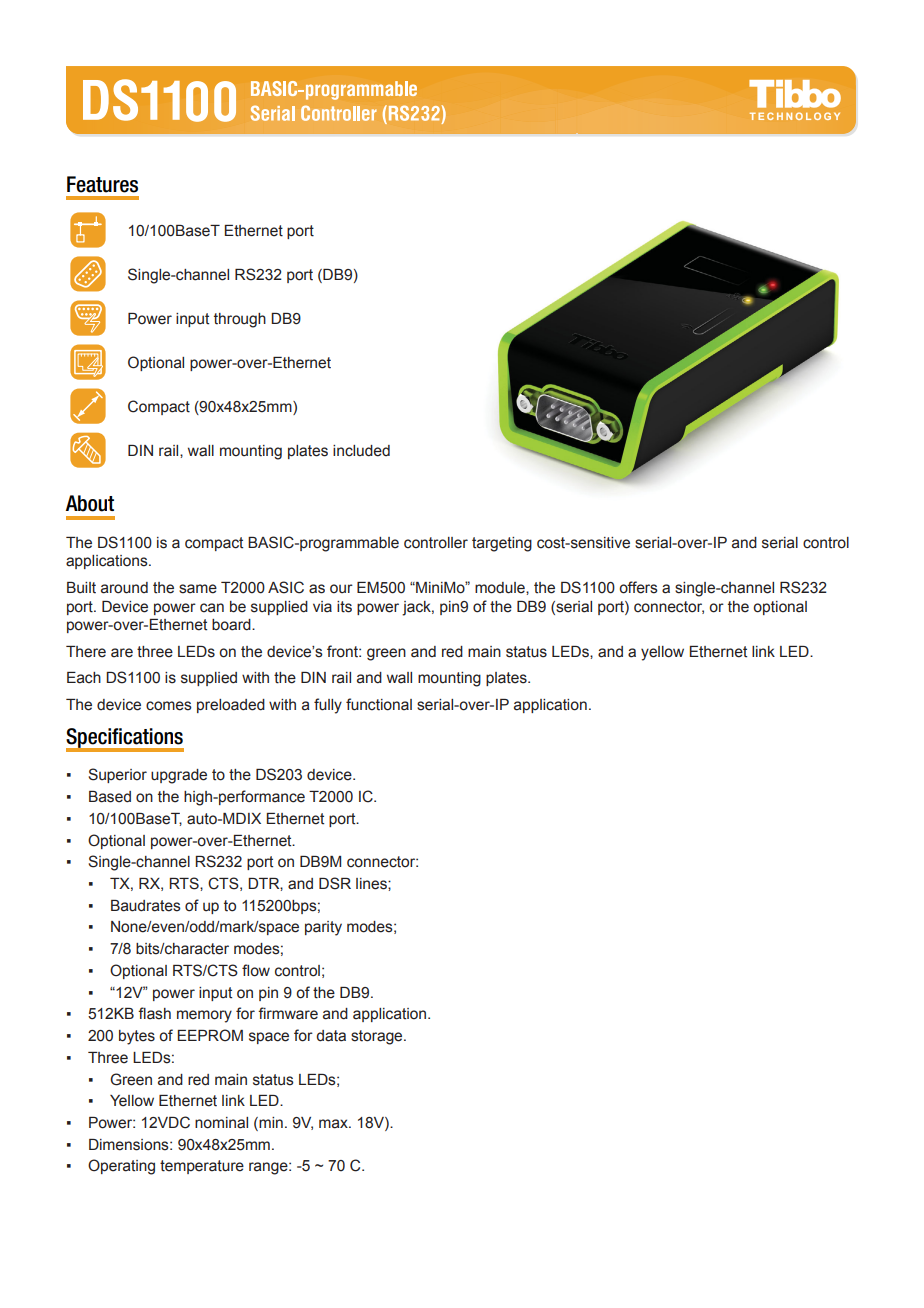 This document has width=924, height=1308. I want to click on offers, so click(638, 587).
